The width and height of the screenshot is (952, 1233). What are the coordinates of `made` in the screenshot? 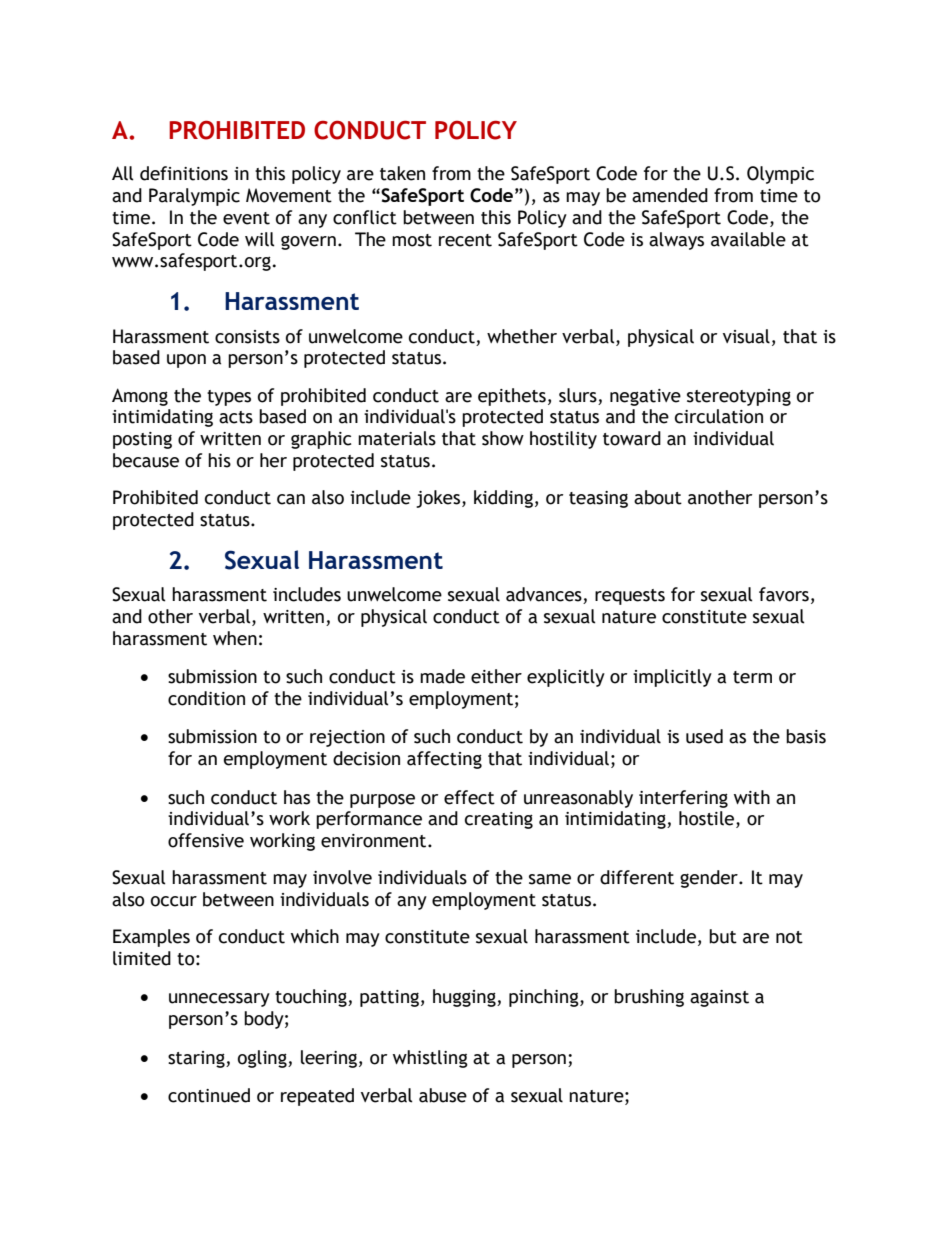 It's located at (442, 676).
